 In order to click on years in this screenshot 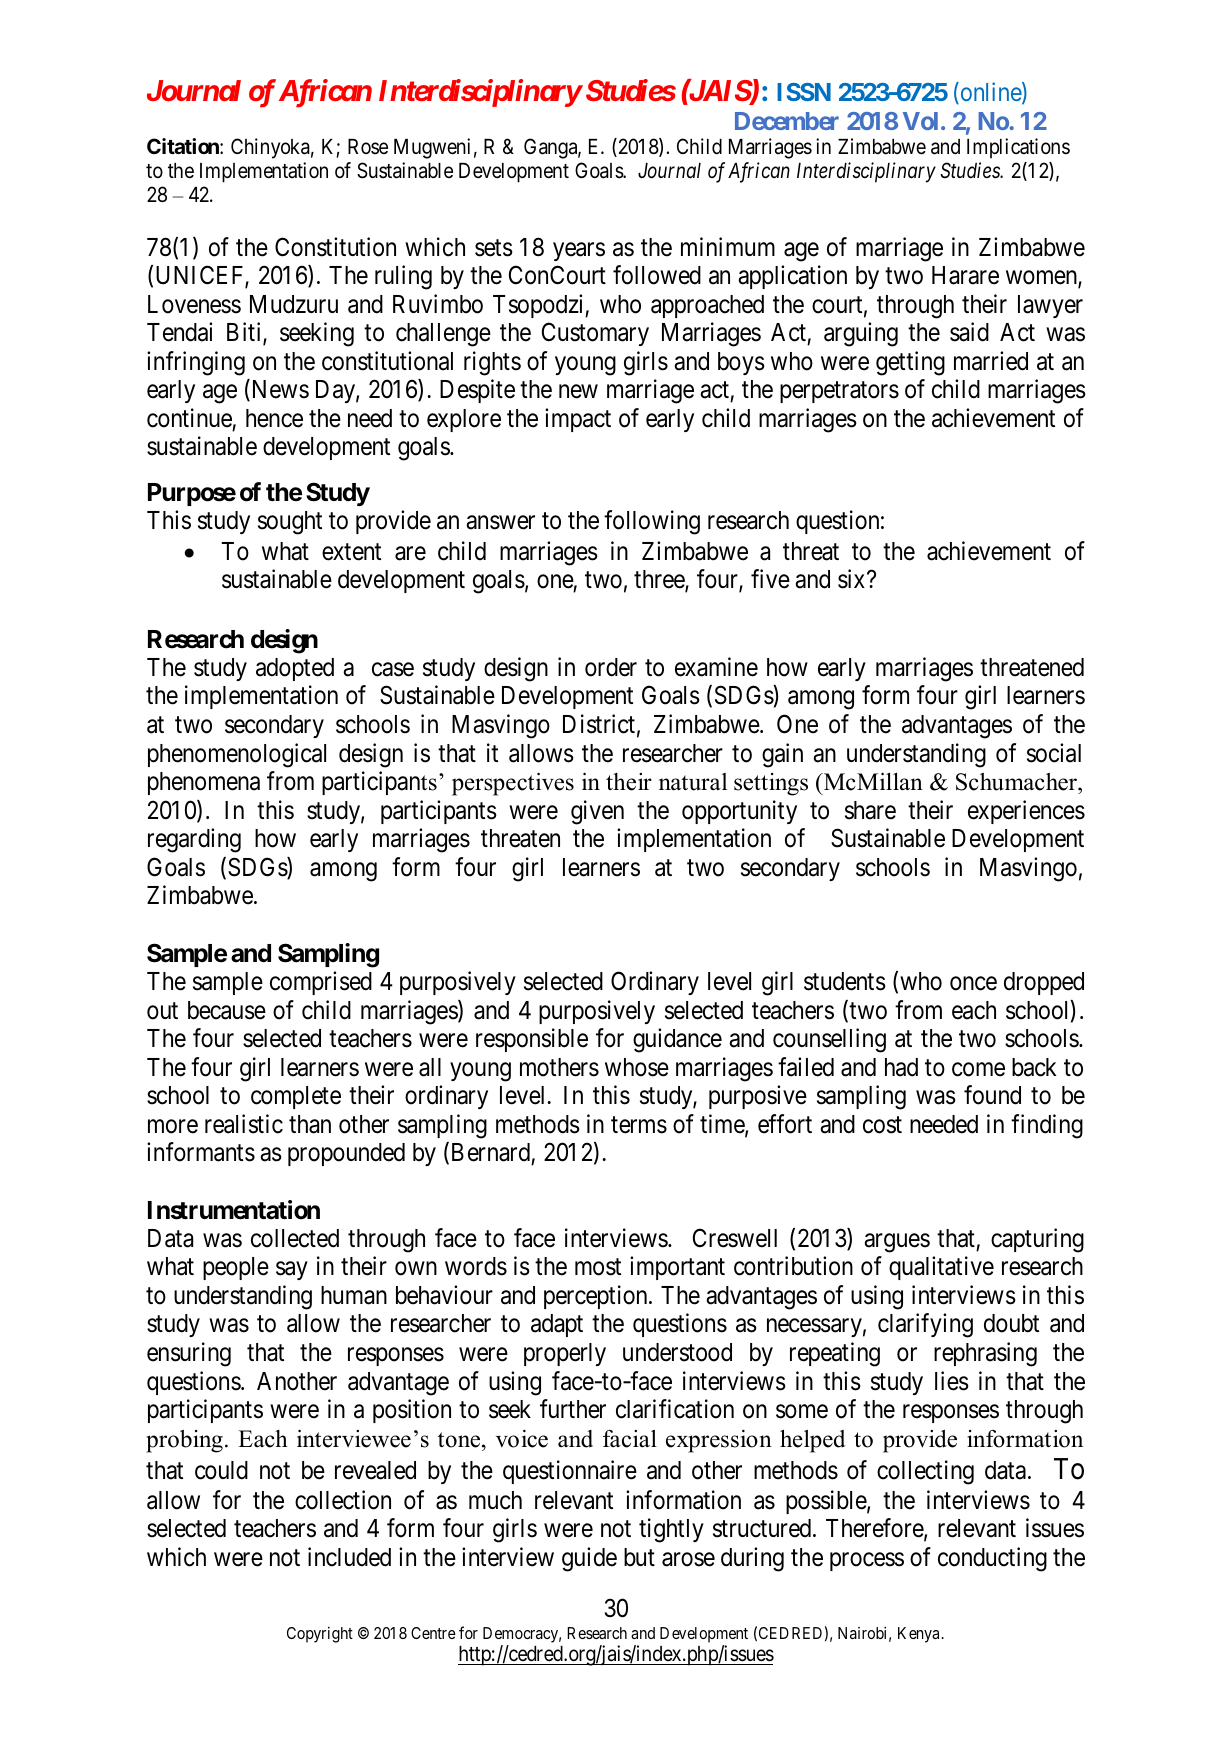, I will do `click(579, 251)`.
